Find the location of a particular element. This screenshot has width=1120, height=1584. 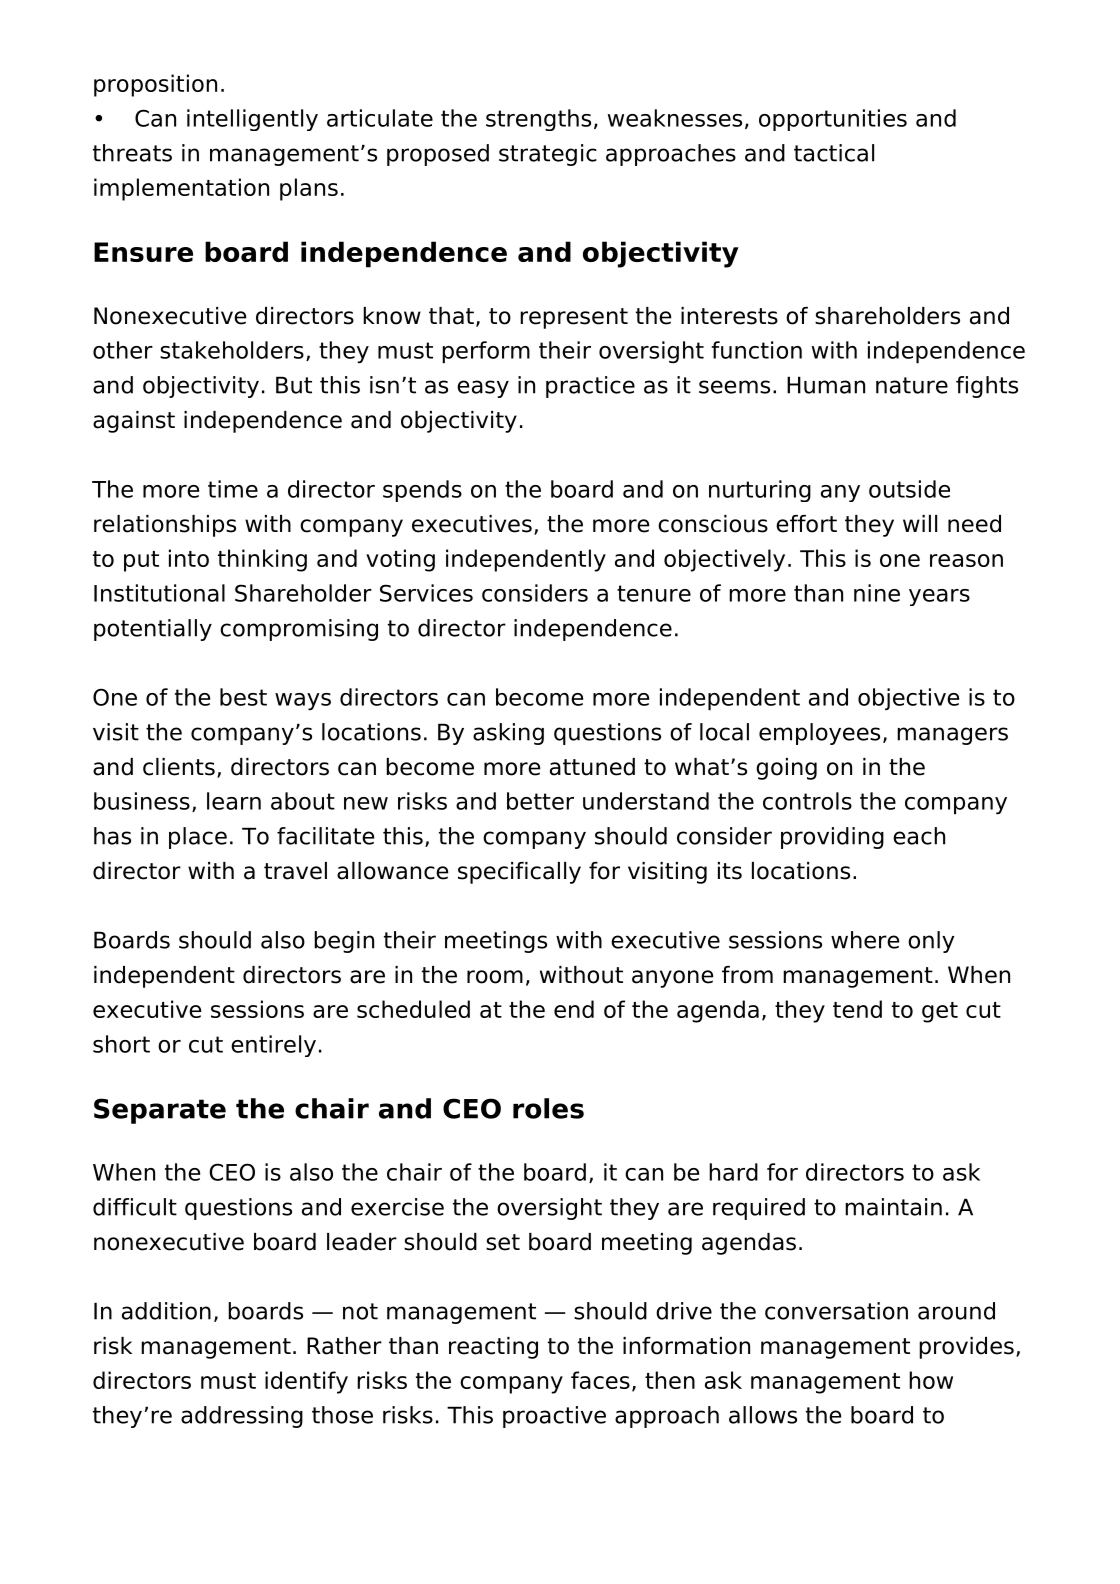

asking is located at coordinates (508, 734).
